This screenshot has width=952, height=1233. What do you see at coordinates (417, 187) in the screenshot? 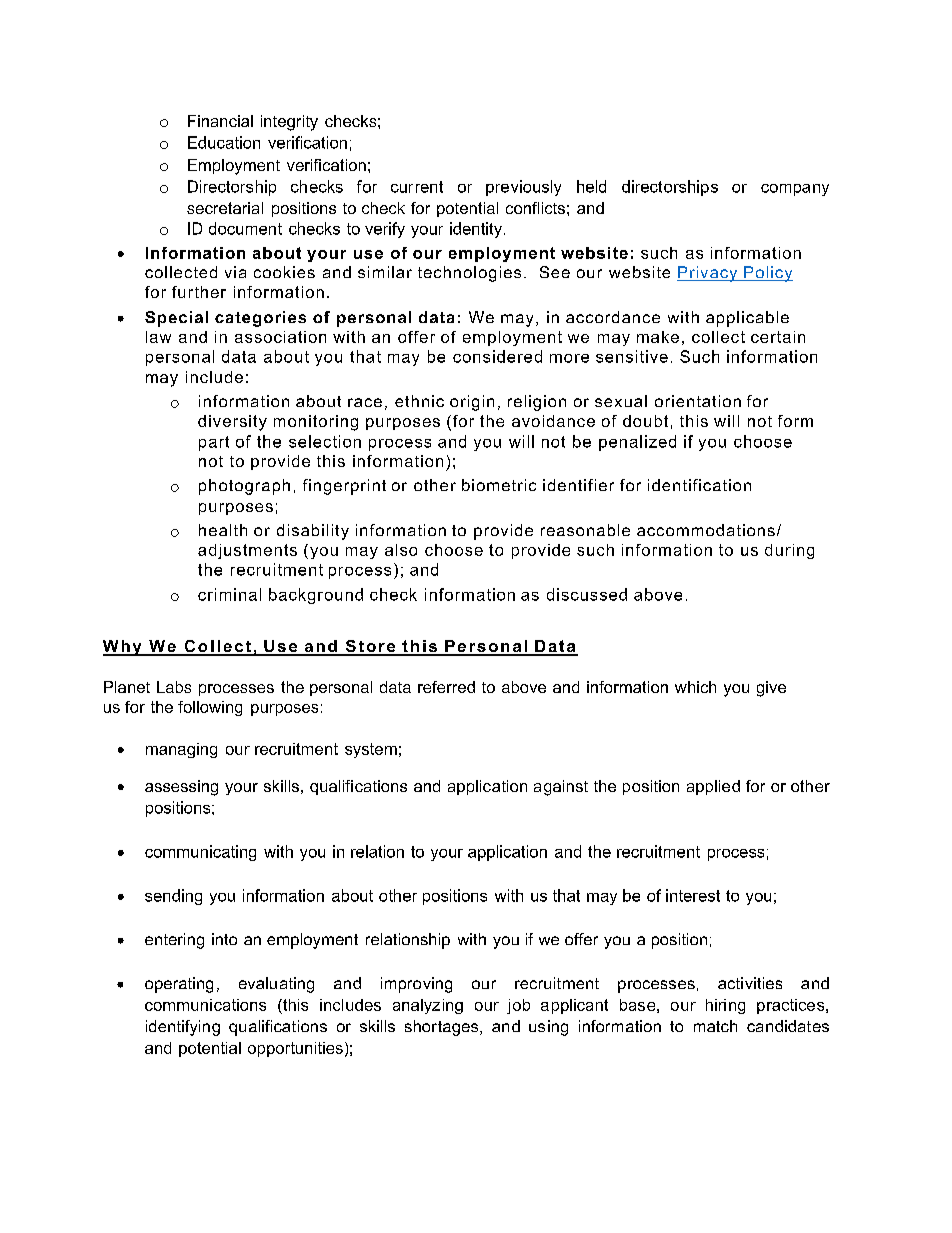
I see `current` at bounding box center [417, 187].
